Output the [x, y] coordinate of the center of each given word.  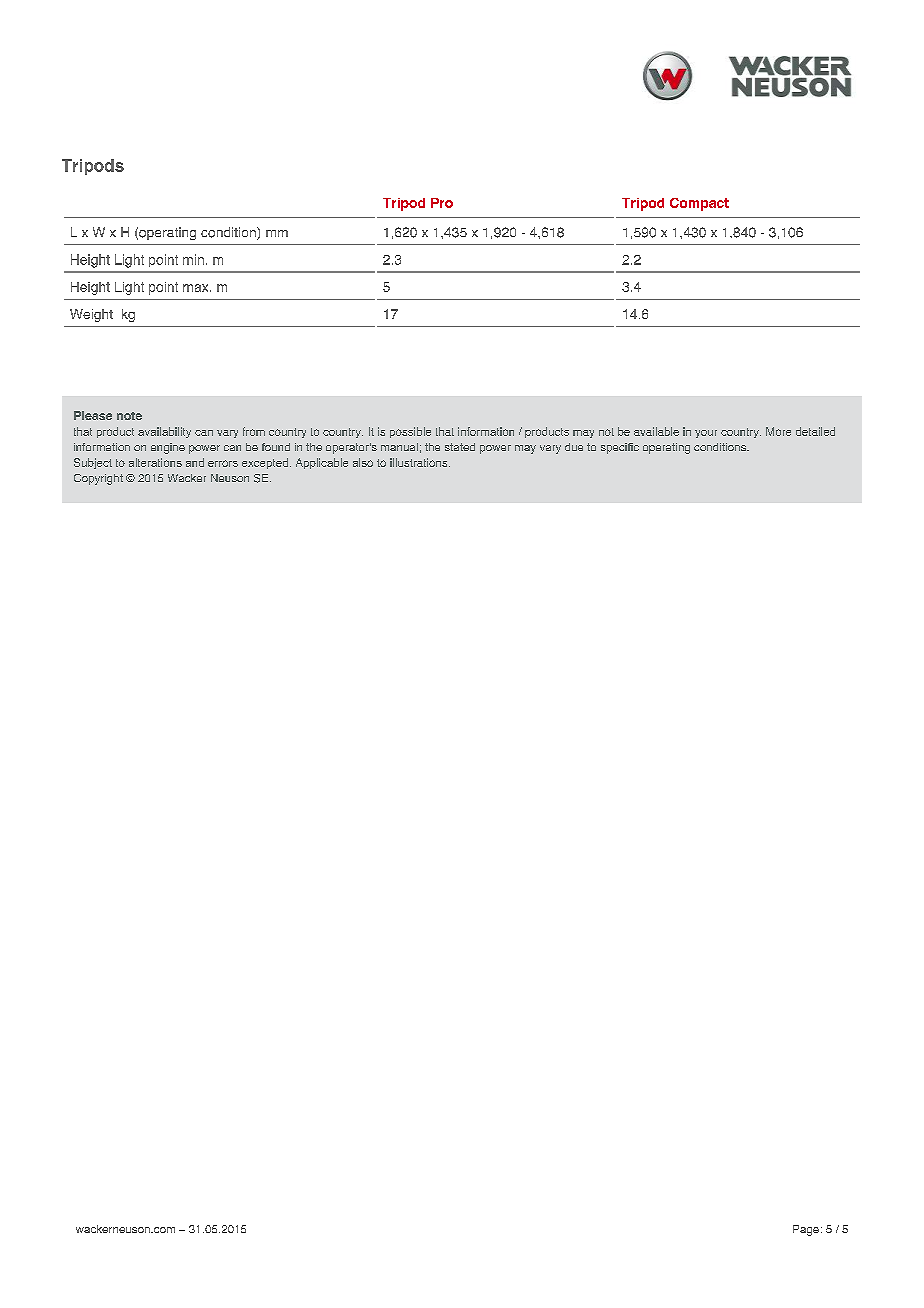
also [363, 462]
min [193, 259]
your [706, 434]
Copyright [98, 479]
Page [806, 1230]
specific [620, 448]
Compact [699, 204]
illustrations [420, 462]
